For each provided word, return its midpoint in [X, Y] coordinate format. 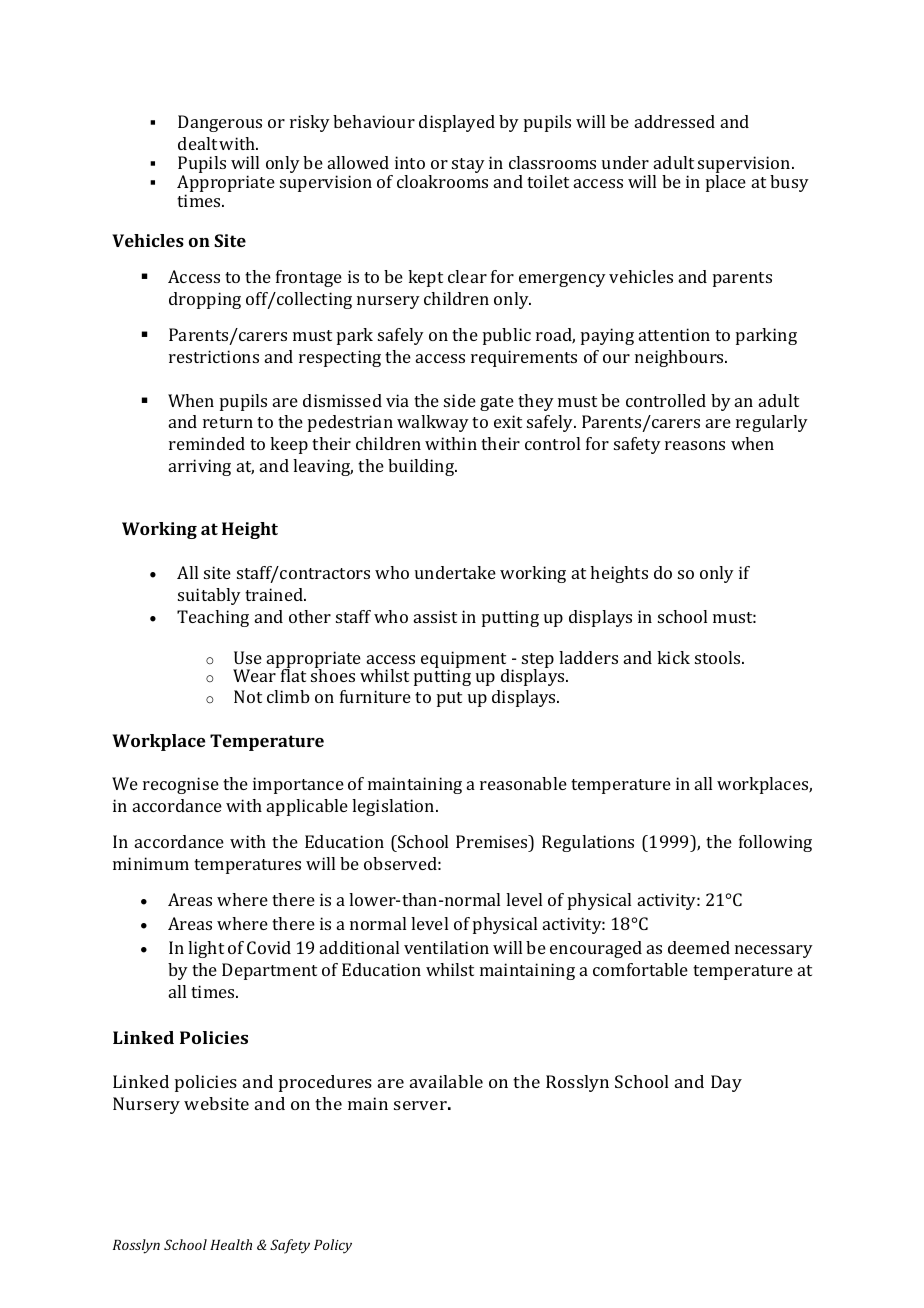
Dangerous [220, 123]
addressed [675, 121]
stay [468, 165]
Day [726, 1083]
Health [231, 1244]
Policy [333, 1246]
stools [719, 657]
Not [248, 696]
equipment [465, 661]
